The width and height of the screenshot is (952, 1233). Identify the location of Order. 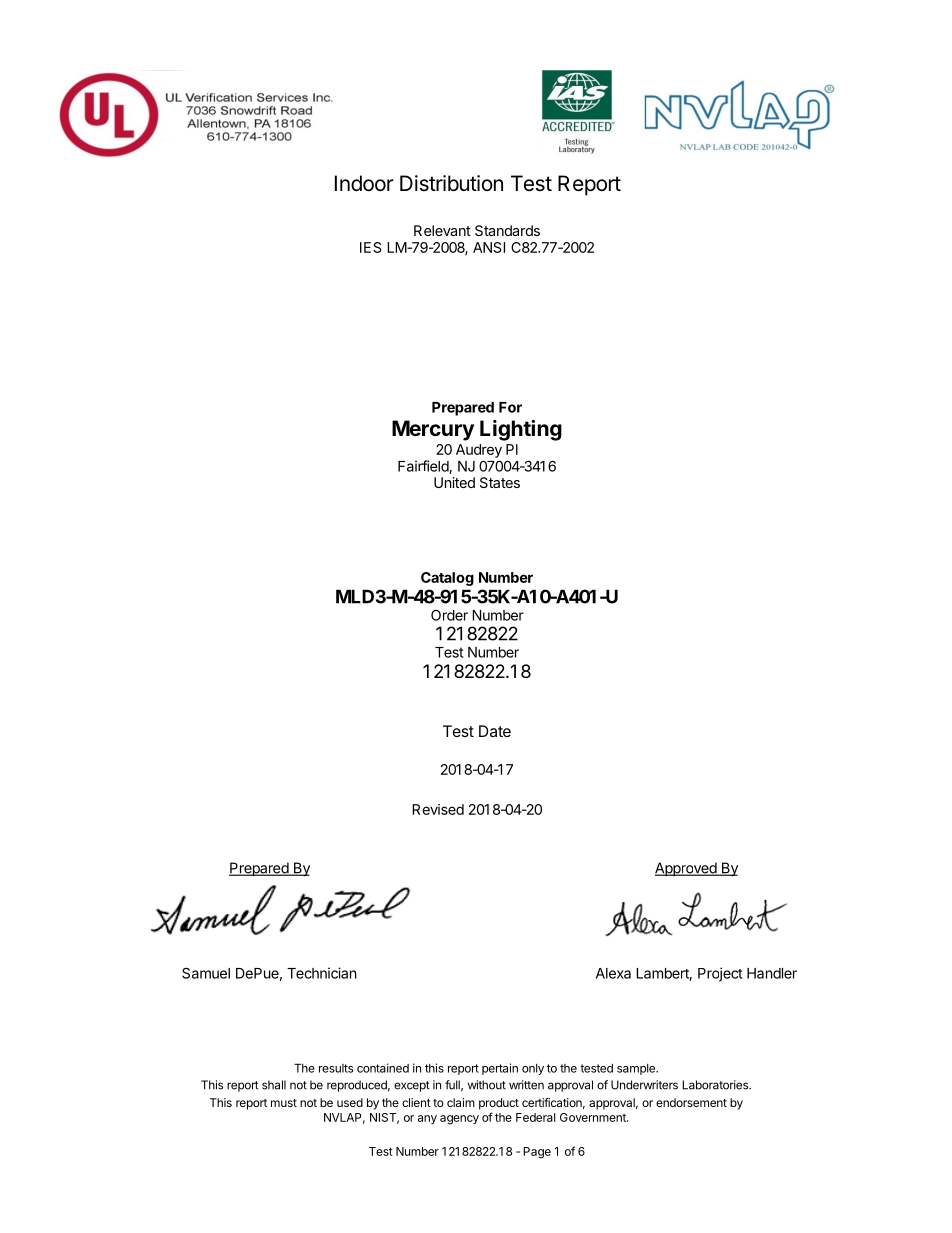
(449, 615).
